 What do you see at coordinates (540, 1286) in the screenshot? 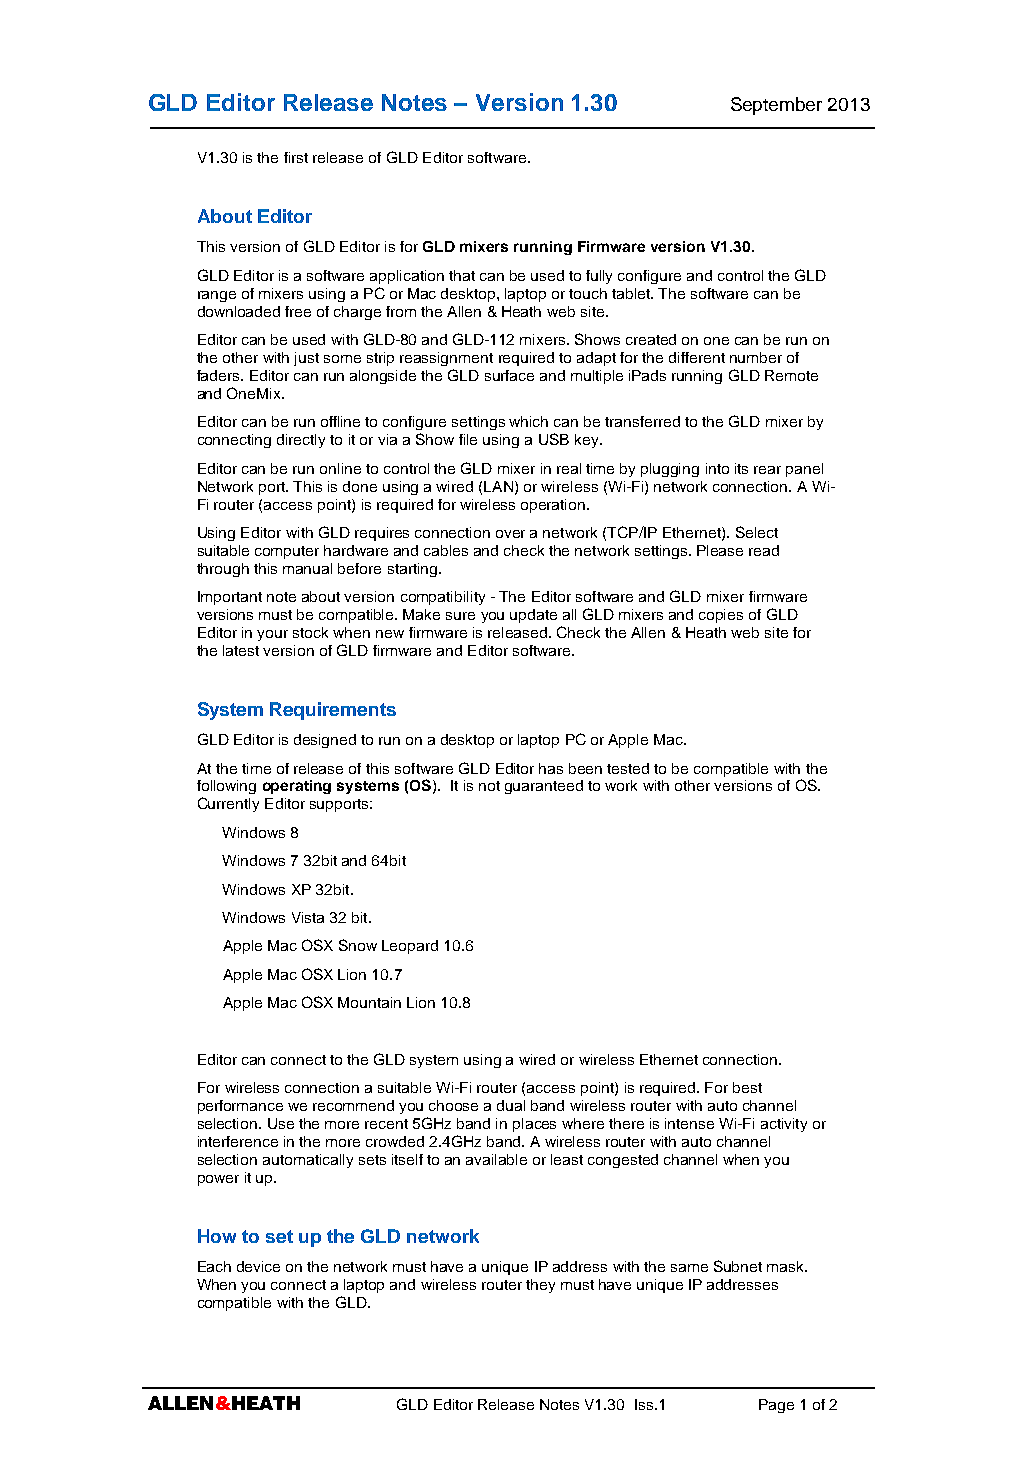
I see `they` at bounding box center [540, 1286].
